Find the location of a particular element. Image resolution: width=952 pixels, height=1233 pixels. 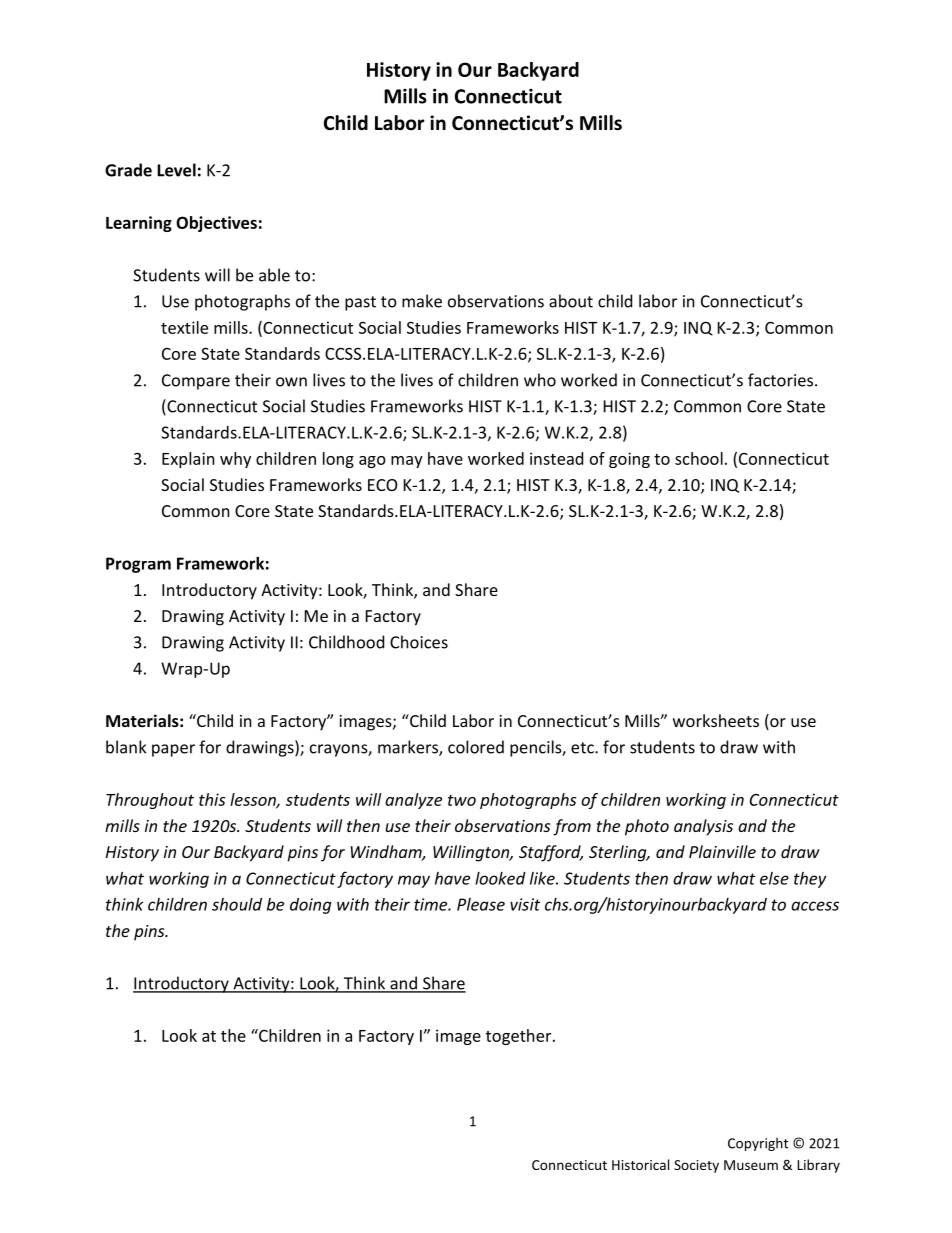

make is located at coordinates (422, 301).
